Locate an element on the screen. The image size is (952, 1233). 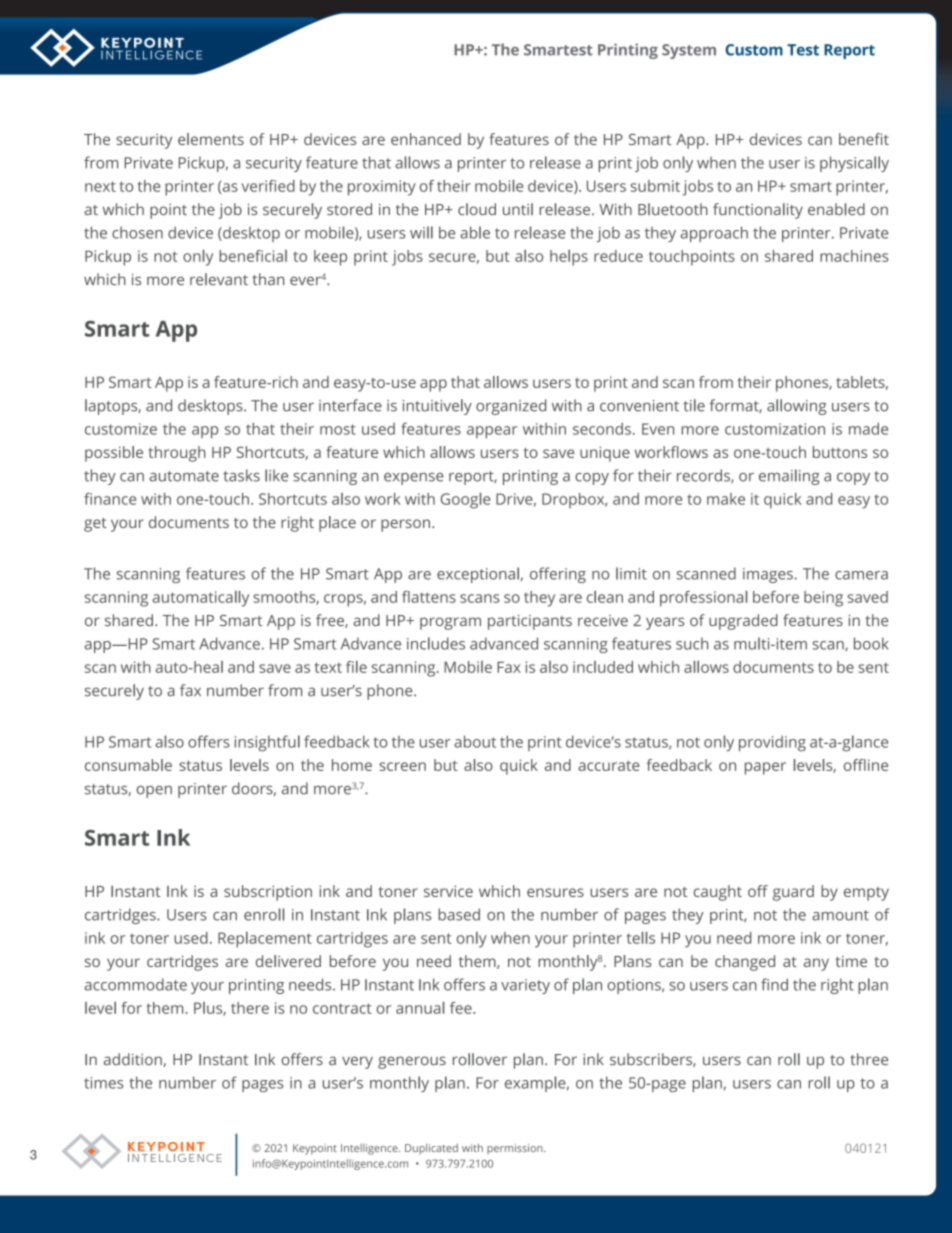
guard is located at coordinates (793, 893).
